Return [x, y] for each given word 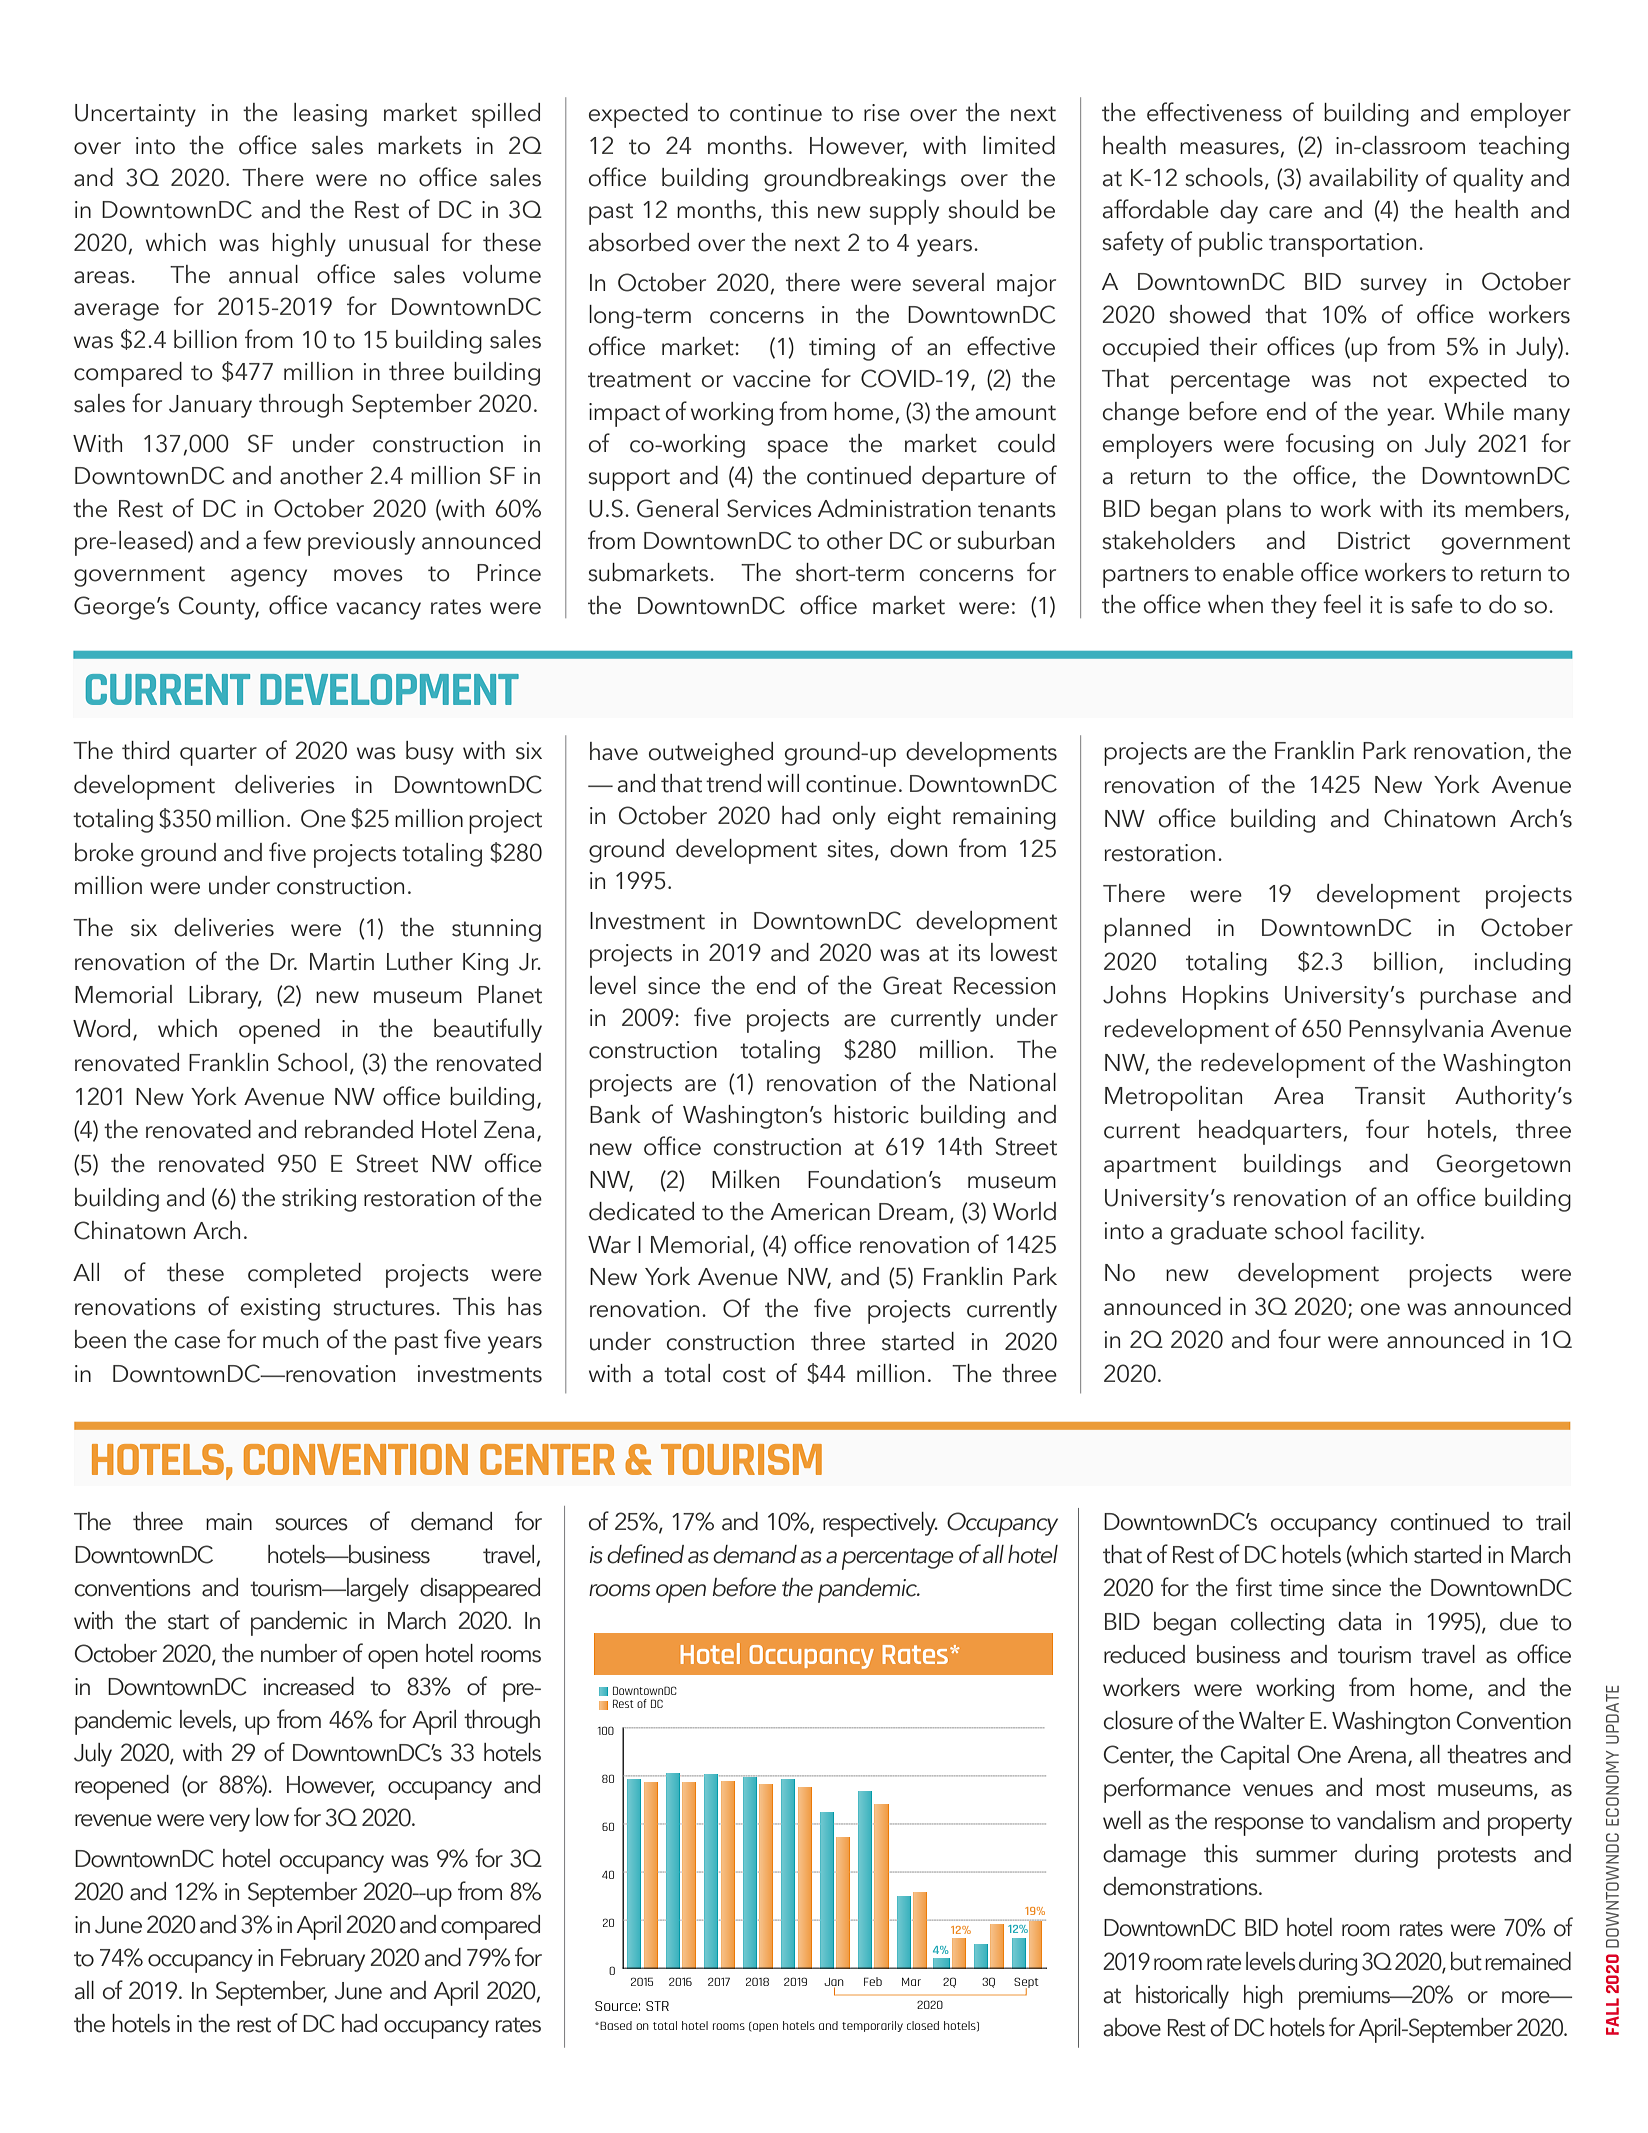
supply [904, 212]
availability [1363, 180]
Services [769, 508]
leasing [330, 115]
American [820, 1212]
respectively [880, 1524]
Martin [342, 962]
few [282, 540]
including [1523, 964]
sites [850, 849]
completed [304, 1275]
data [1359, 1621]
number [299, 1653]
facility [1387, 1232]
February [323, 1960]
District [1374, 541]
